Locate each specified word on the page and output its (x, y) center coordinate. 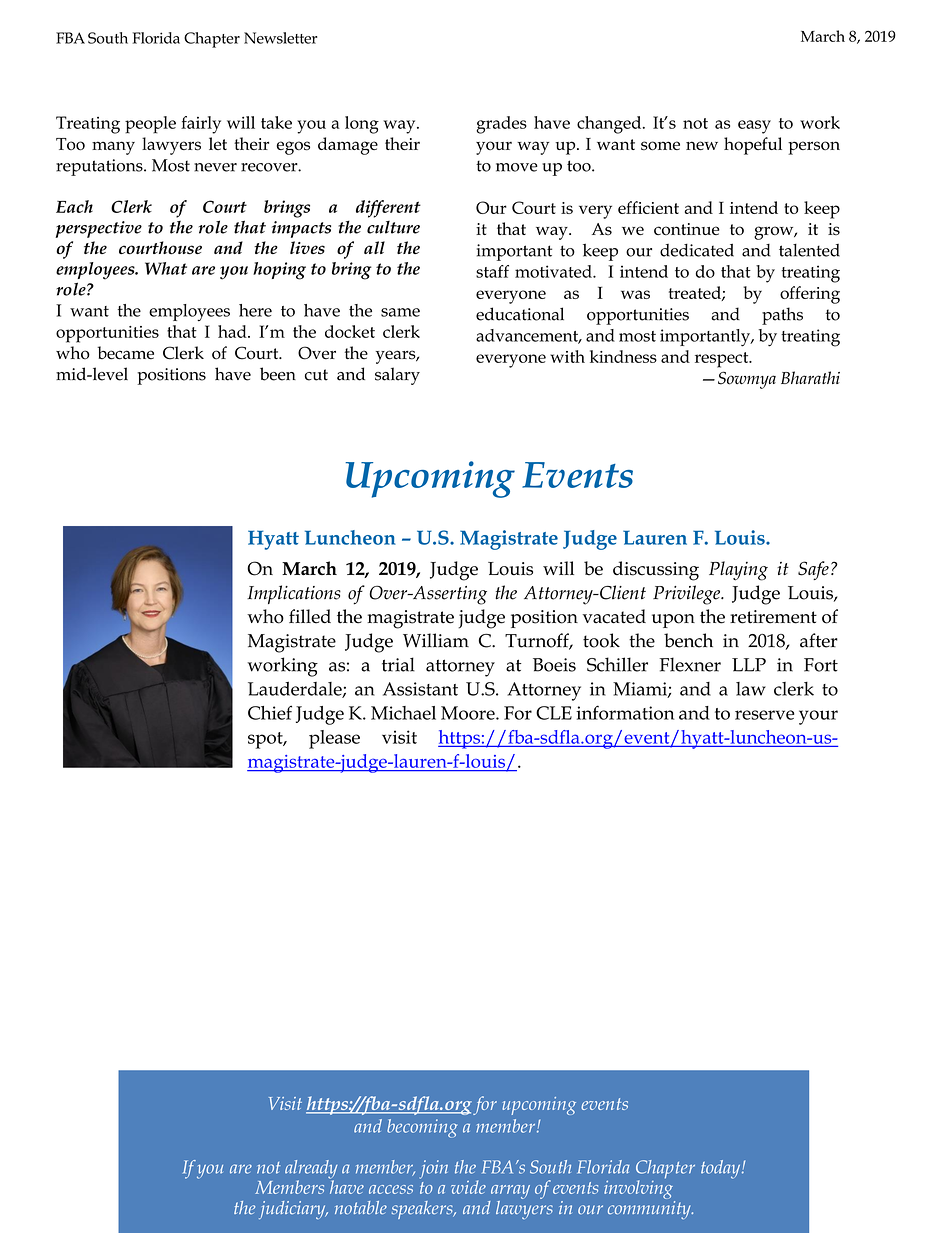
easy (754, 127)
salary (397, 376)
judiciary (293, 1210)
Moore (469, 713)
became (125, 353)
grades (501, 125)
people (150, 125)
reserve (764, 715)
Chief (270, 712)
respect (723, 360)
